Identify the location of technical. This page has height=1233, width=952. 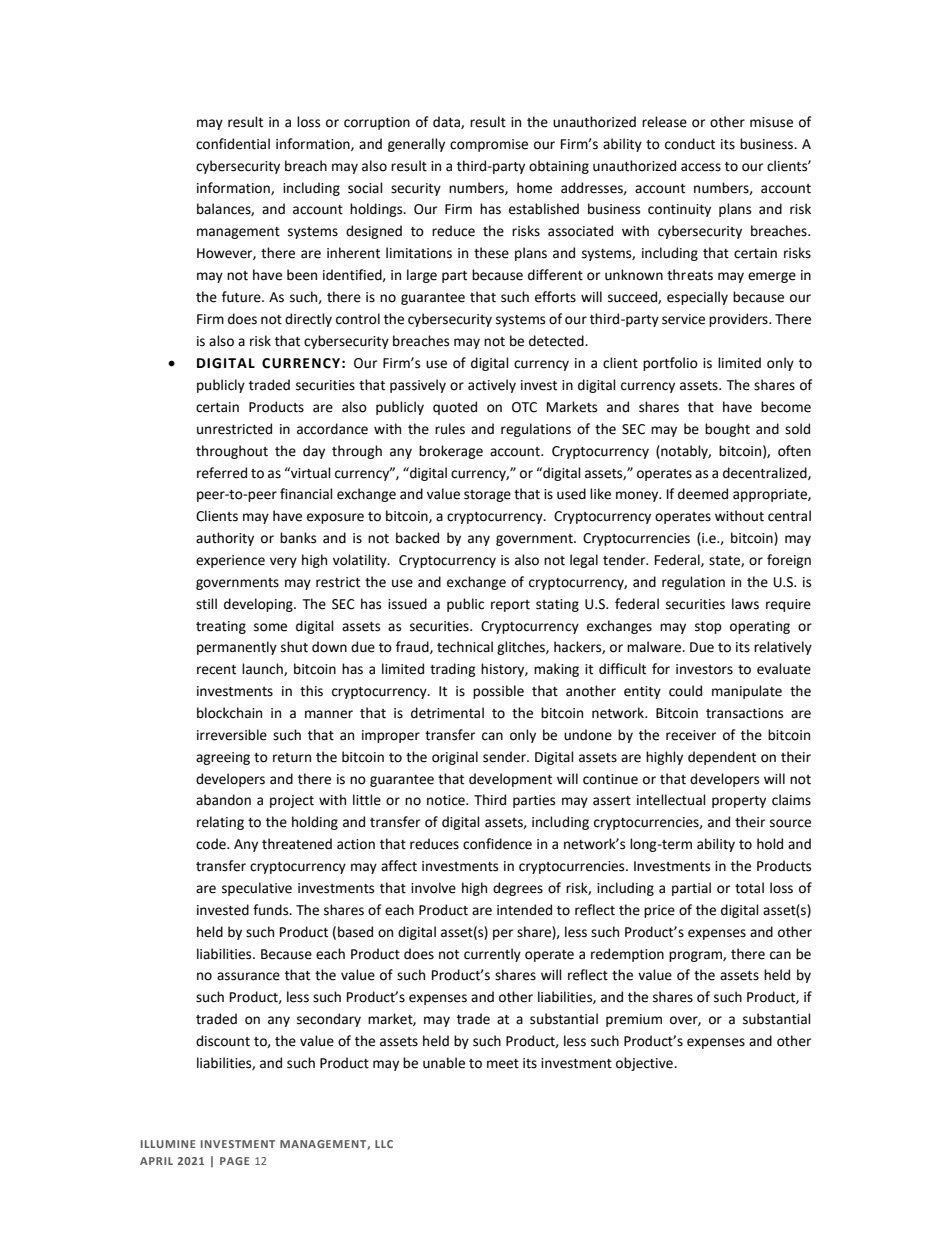
(465, 647).
